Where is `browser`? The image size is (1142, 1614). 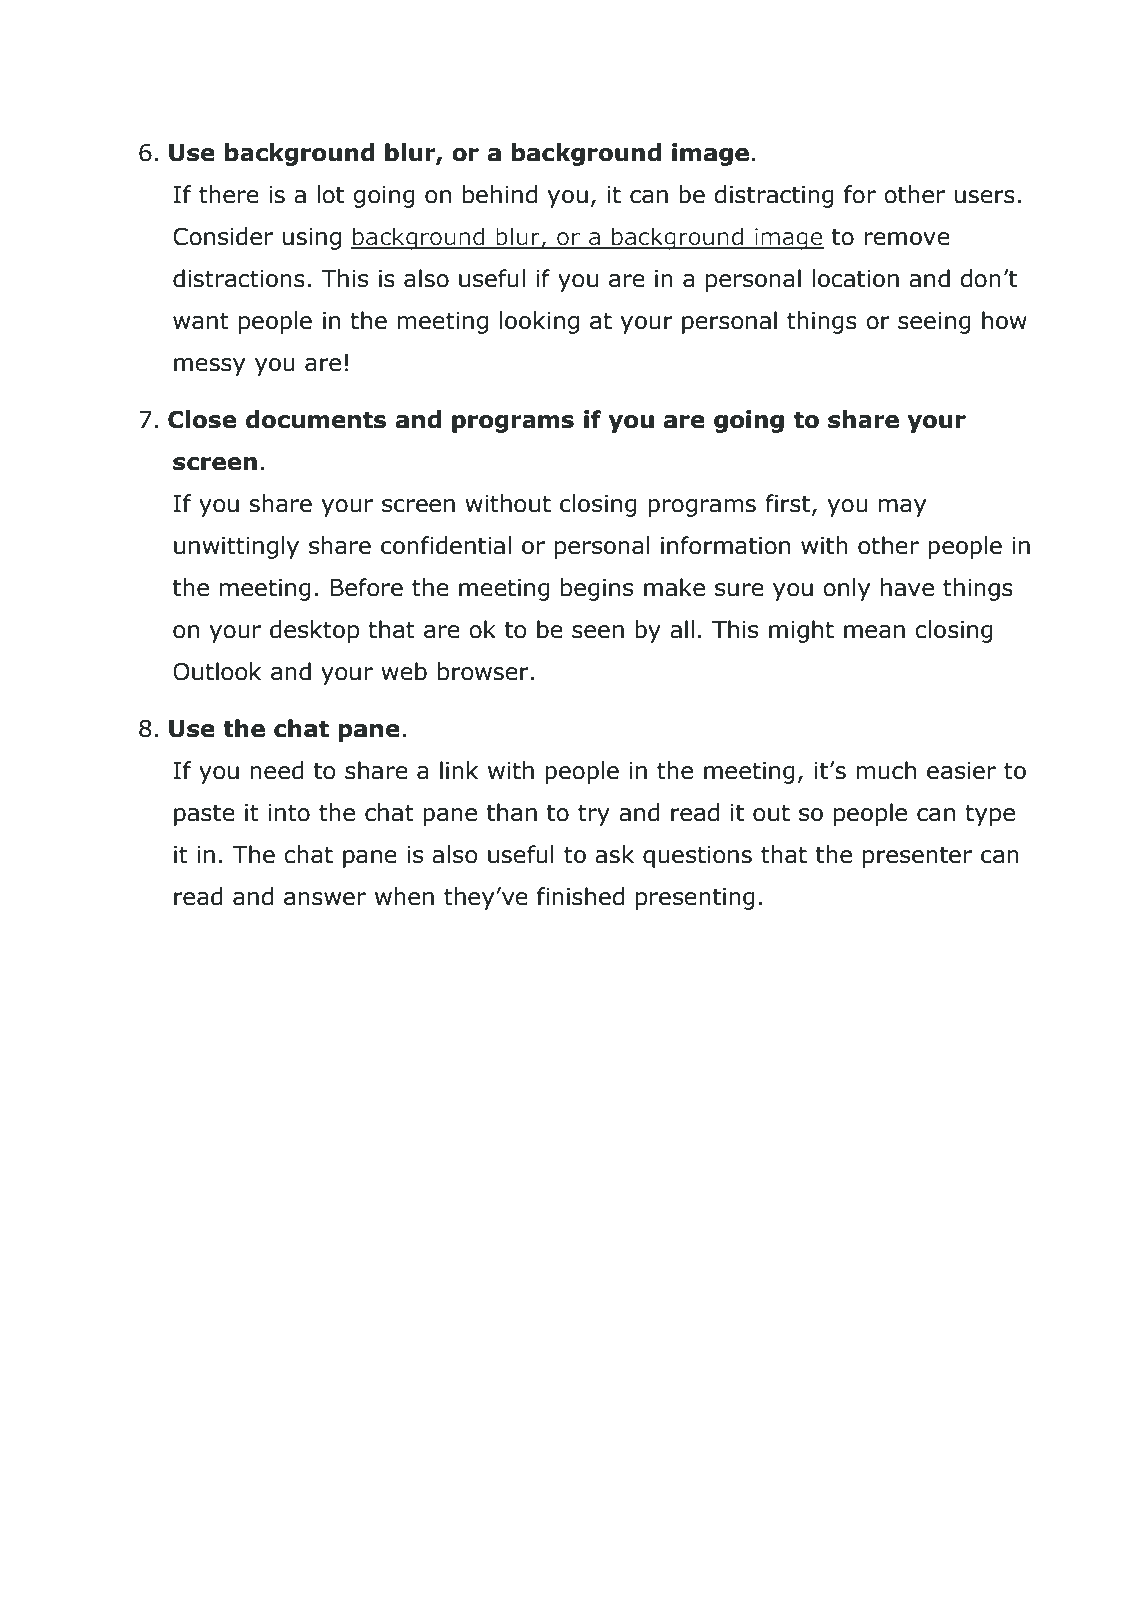
browser is located at coordinates (483, 671).
